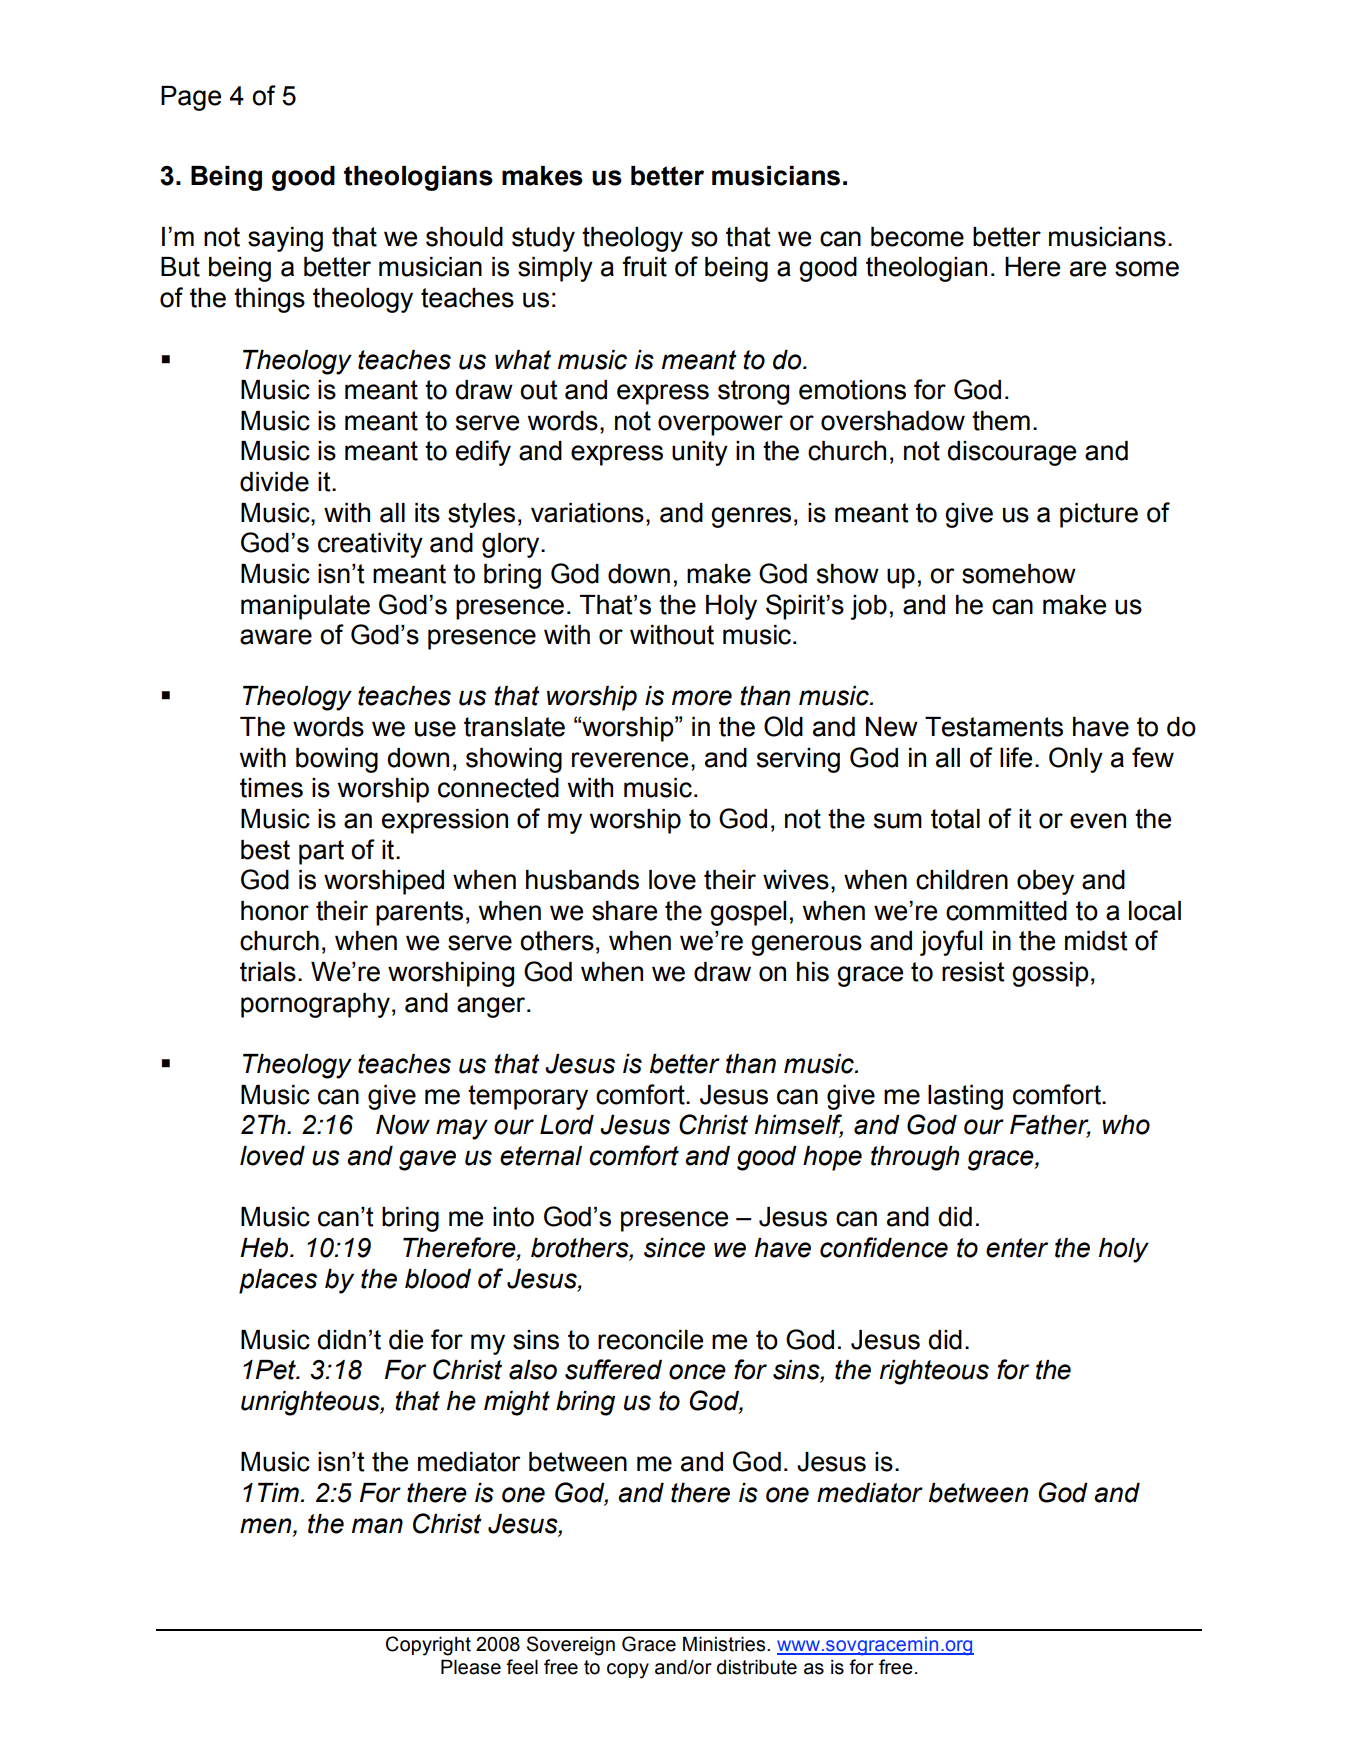 Image resolution: width=1359 pixels, height=1758 pixels. Describe the element at coordinates (471, 1667) in the screenshot. I see `Please` at that location.
